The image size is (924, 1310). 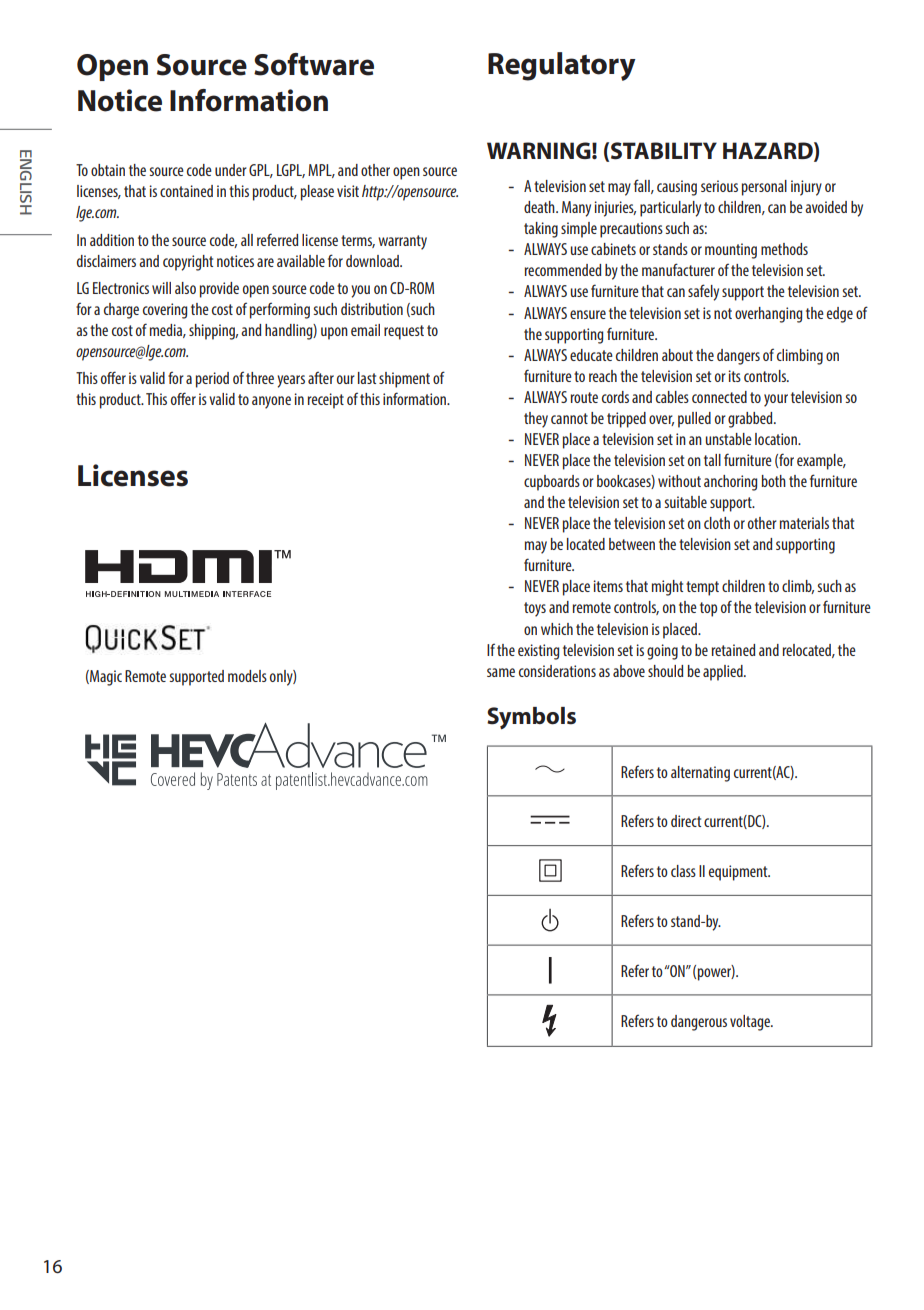 I want to click on dangerous, so click(x=699, y=1023).
